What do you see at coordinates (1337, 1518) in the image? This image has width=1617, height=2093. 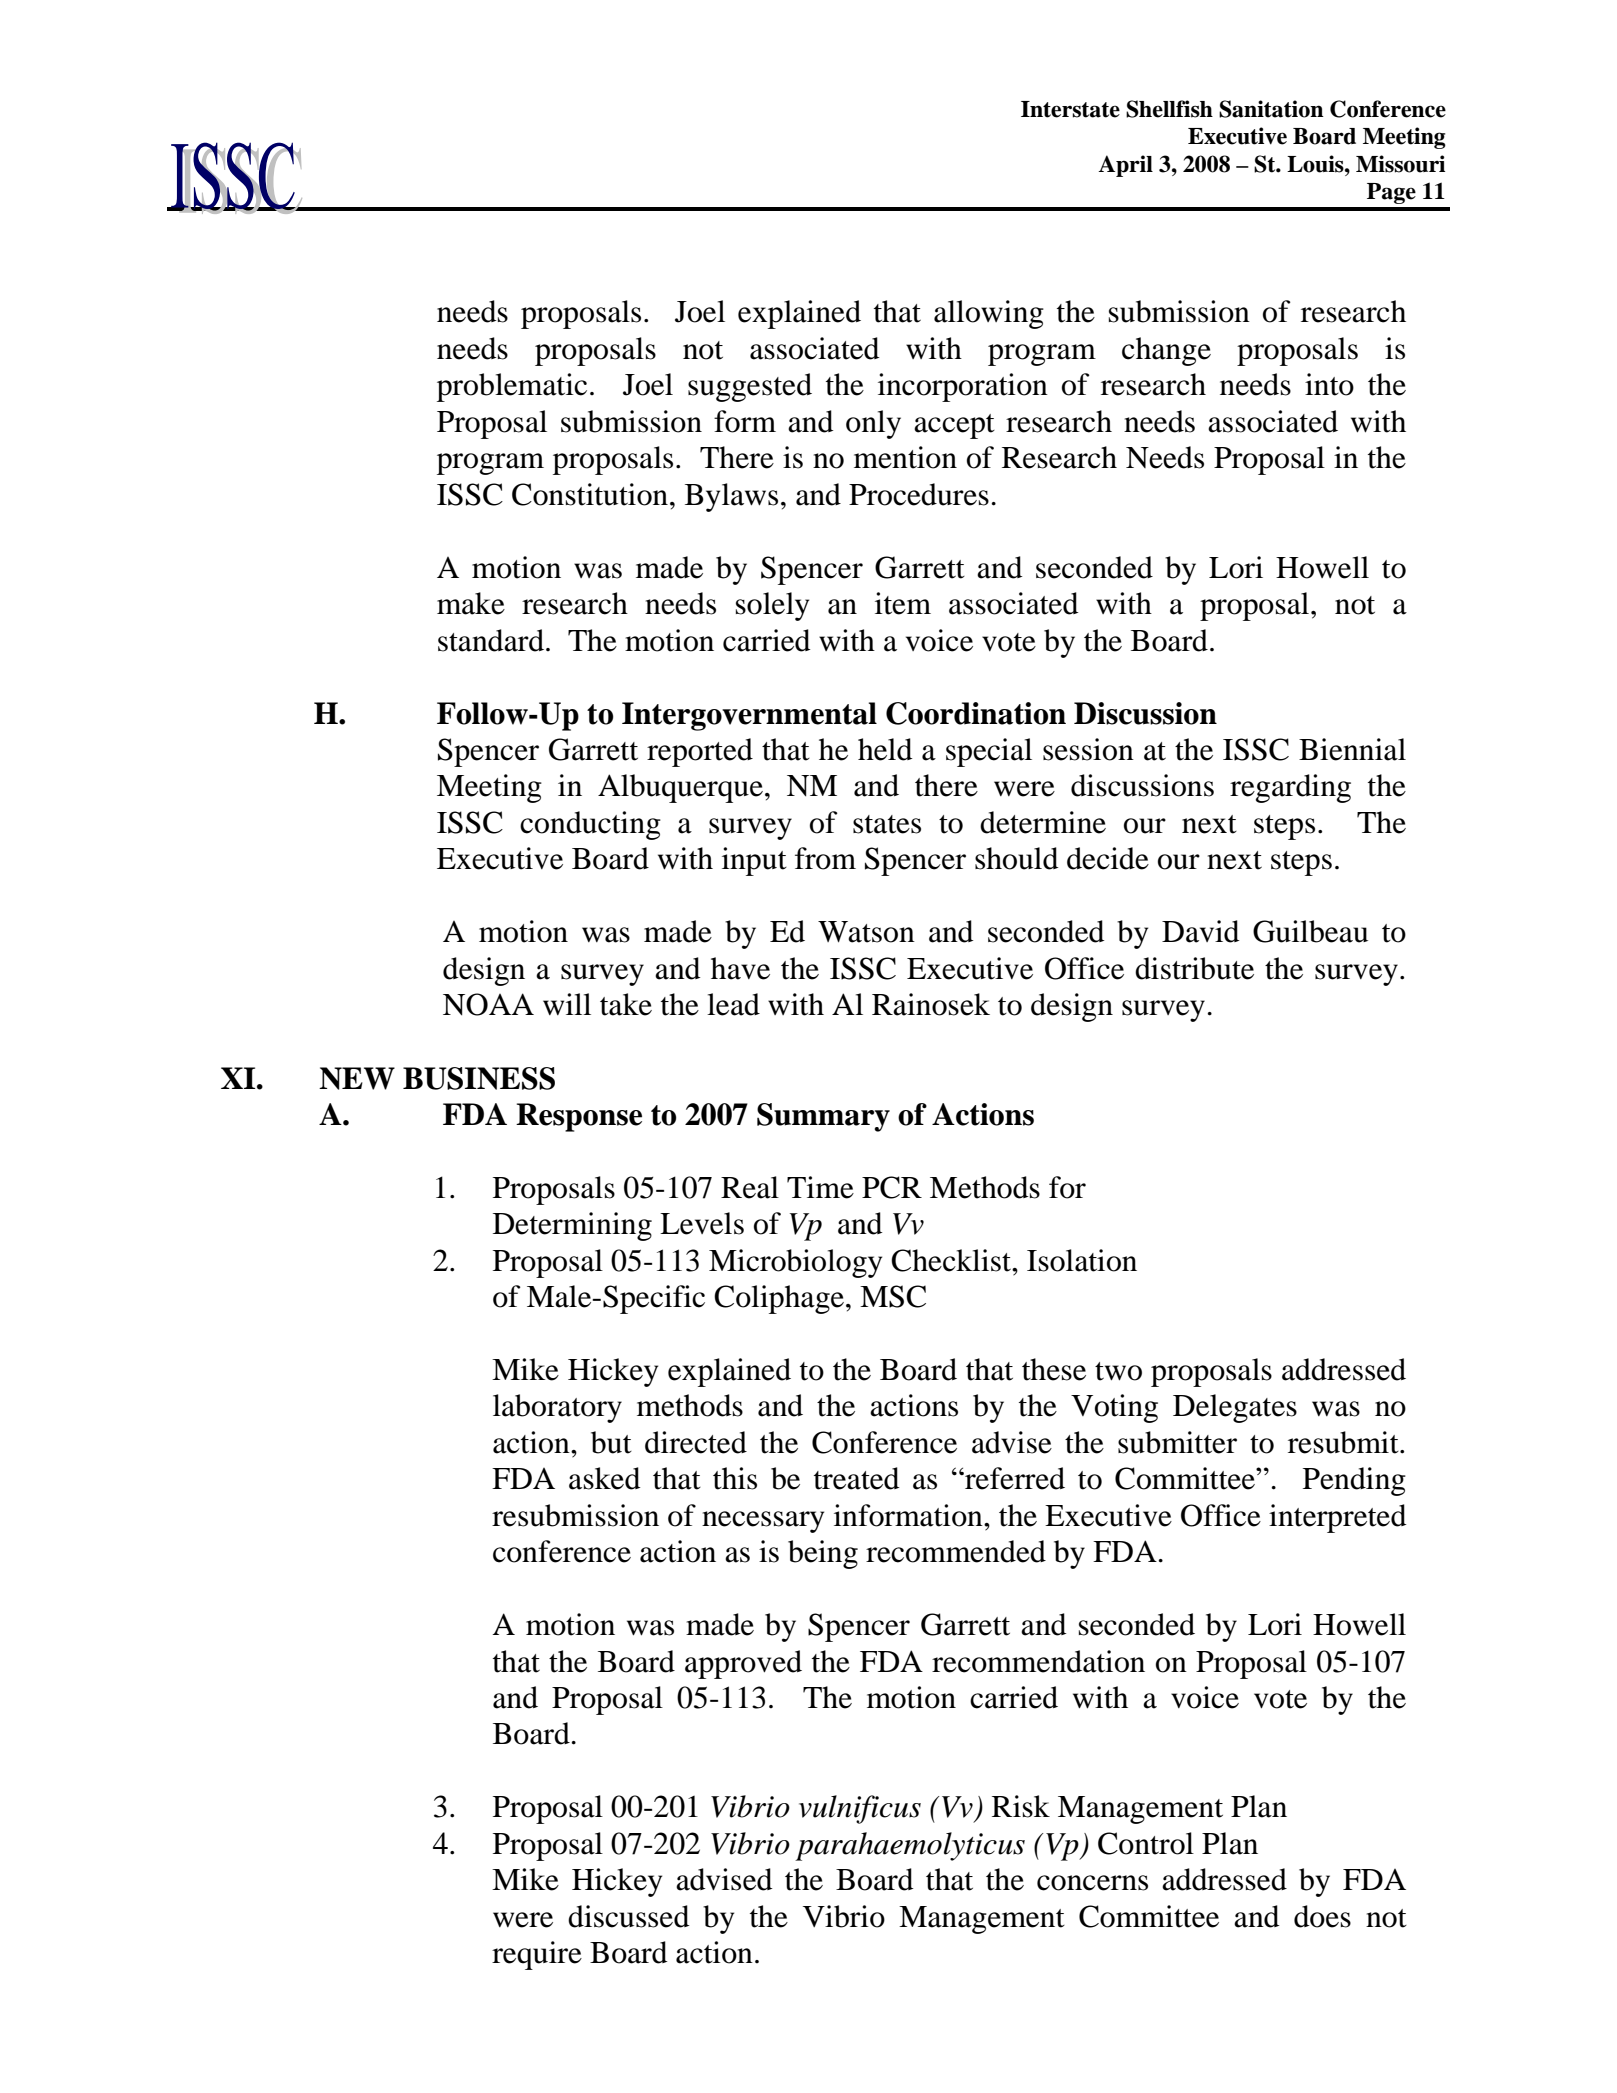 I see `interpreted` at bounding box center [1337, 1518].
